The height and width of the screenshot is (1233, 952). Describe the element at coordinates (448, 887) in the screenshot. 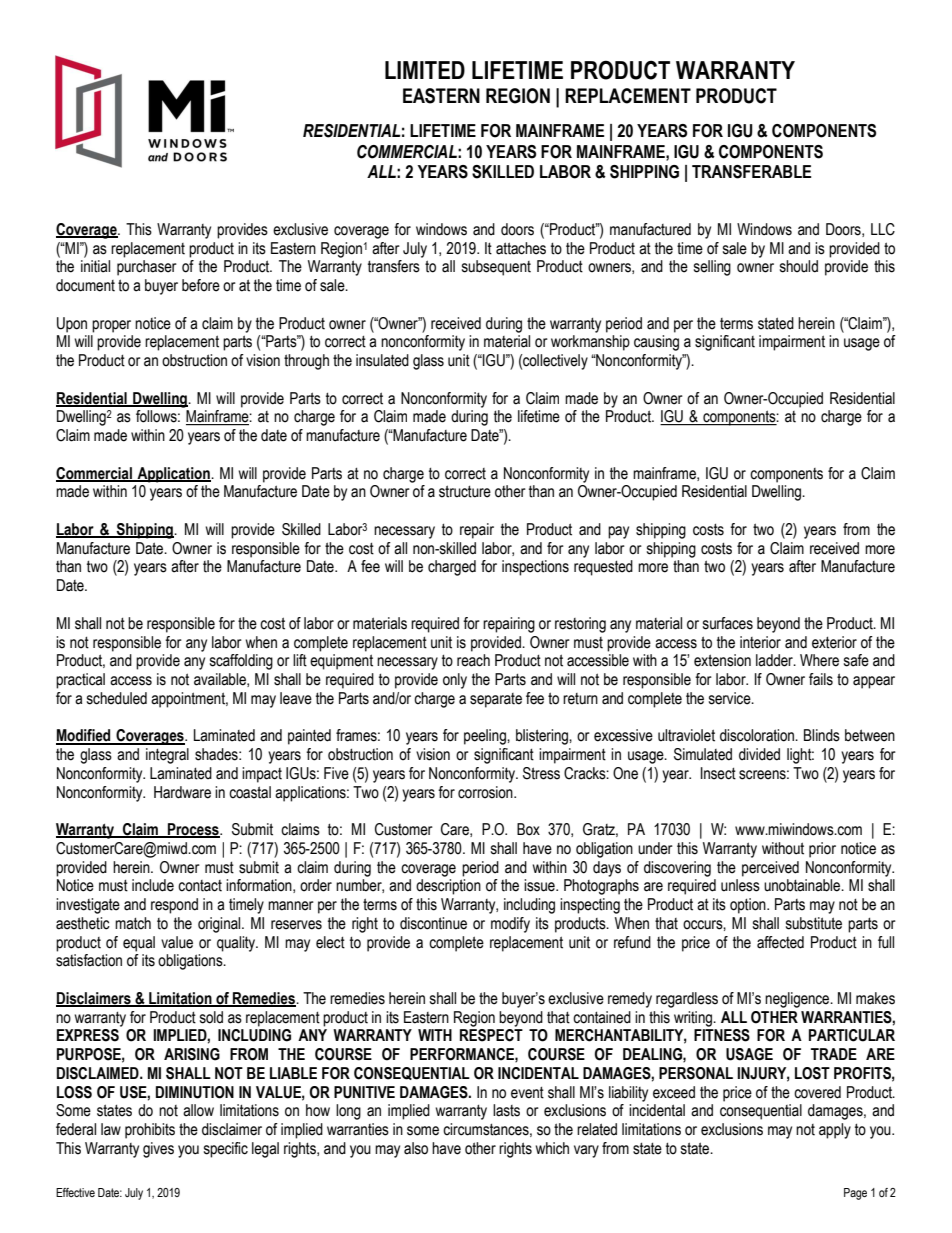

I see `description` at that location.
